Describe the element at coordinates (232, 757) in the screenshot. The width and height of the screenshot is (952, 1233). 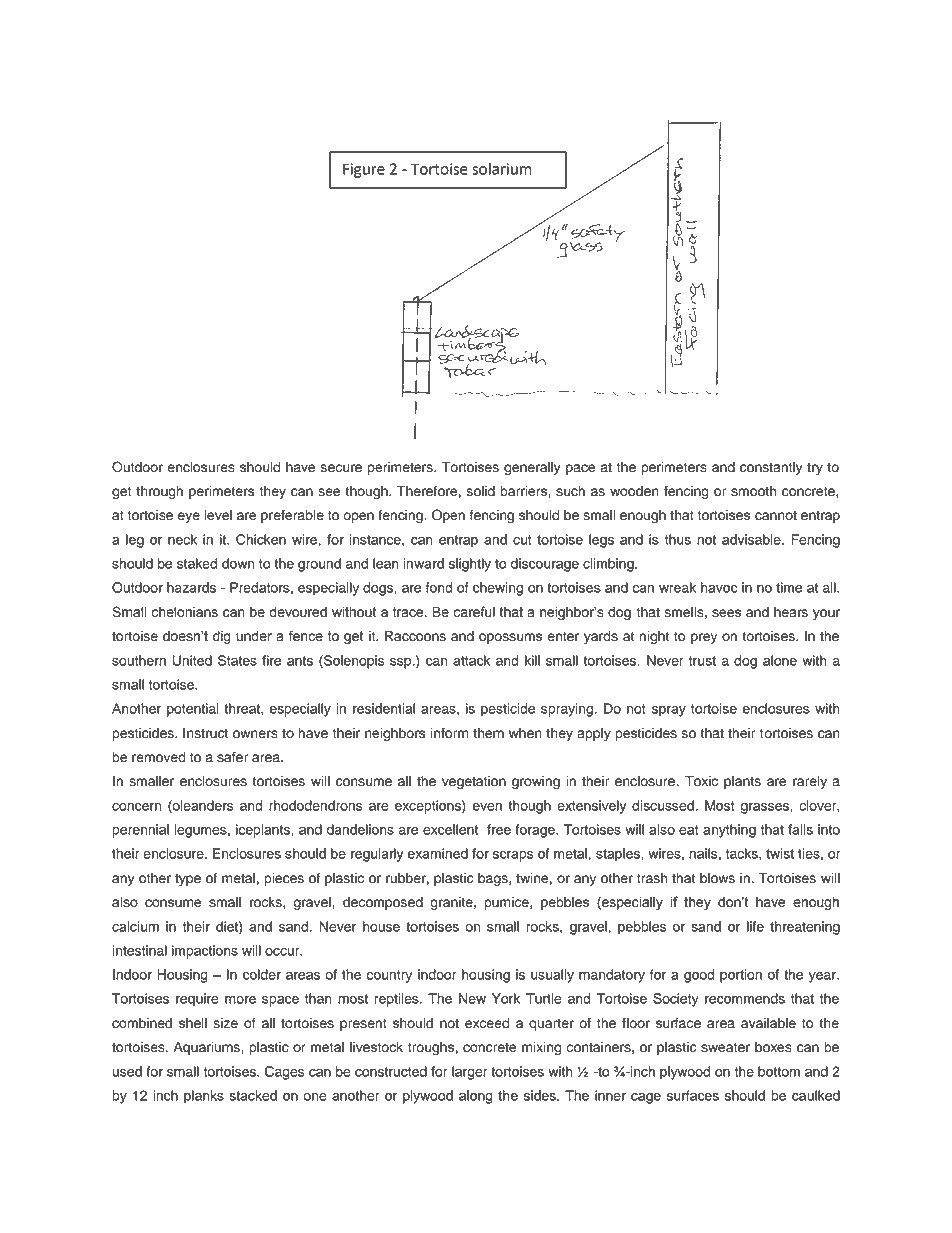
I see `safer` at that location.
